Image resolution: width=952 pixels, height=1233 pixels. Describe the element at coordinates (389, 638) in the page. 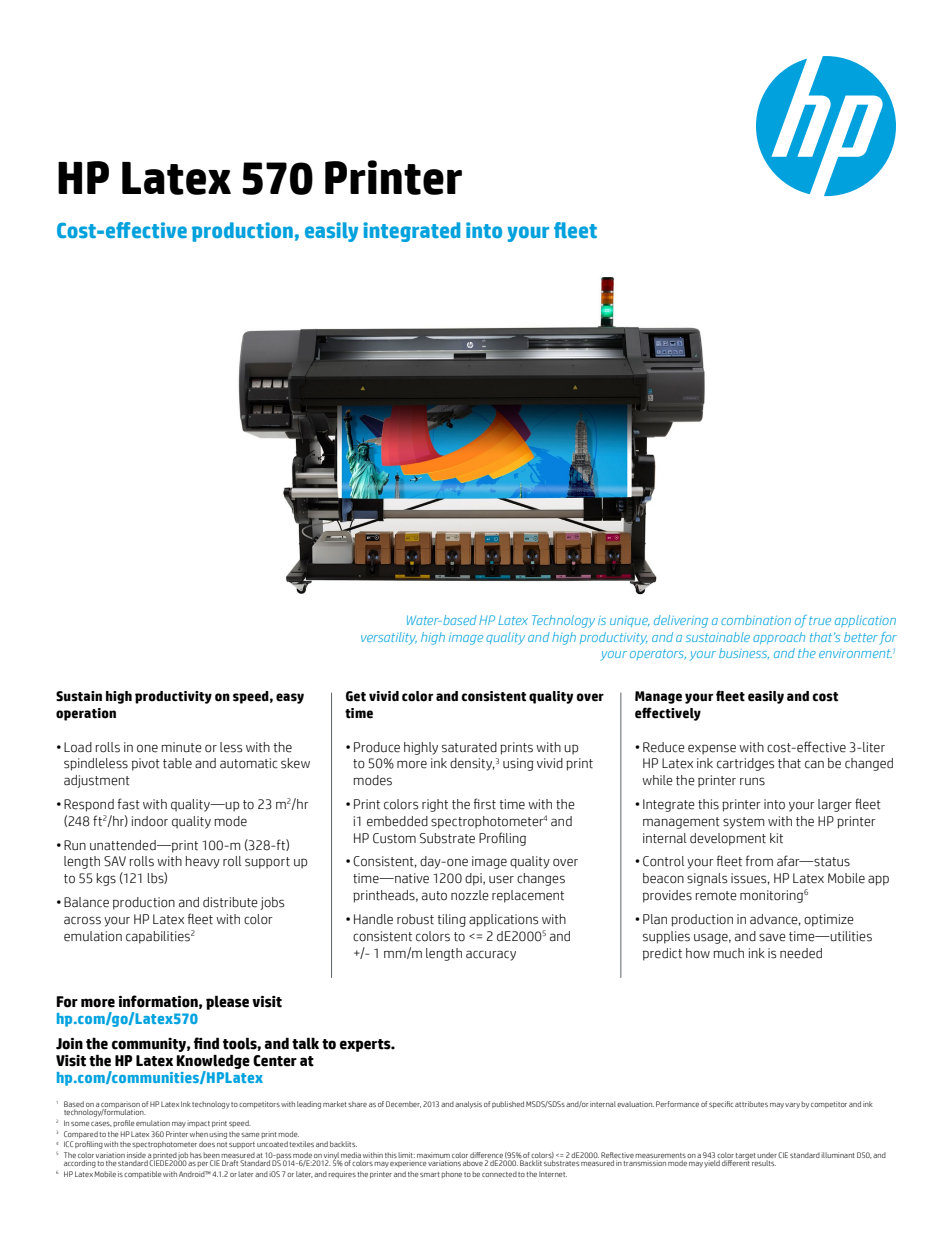

I see `versatility` at that location.
